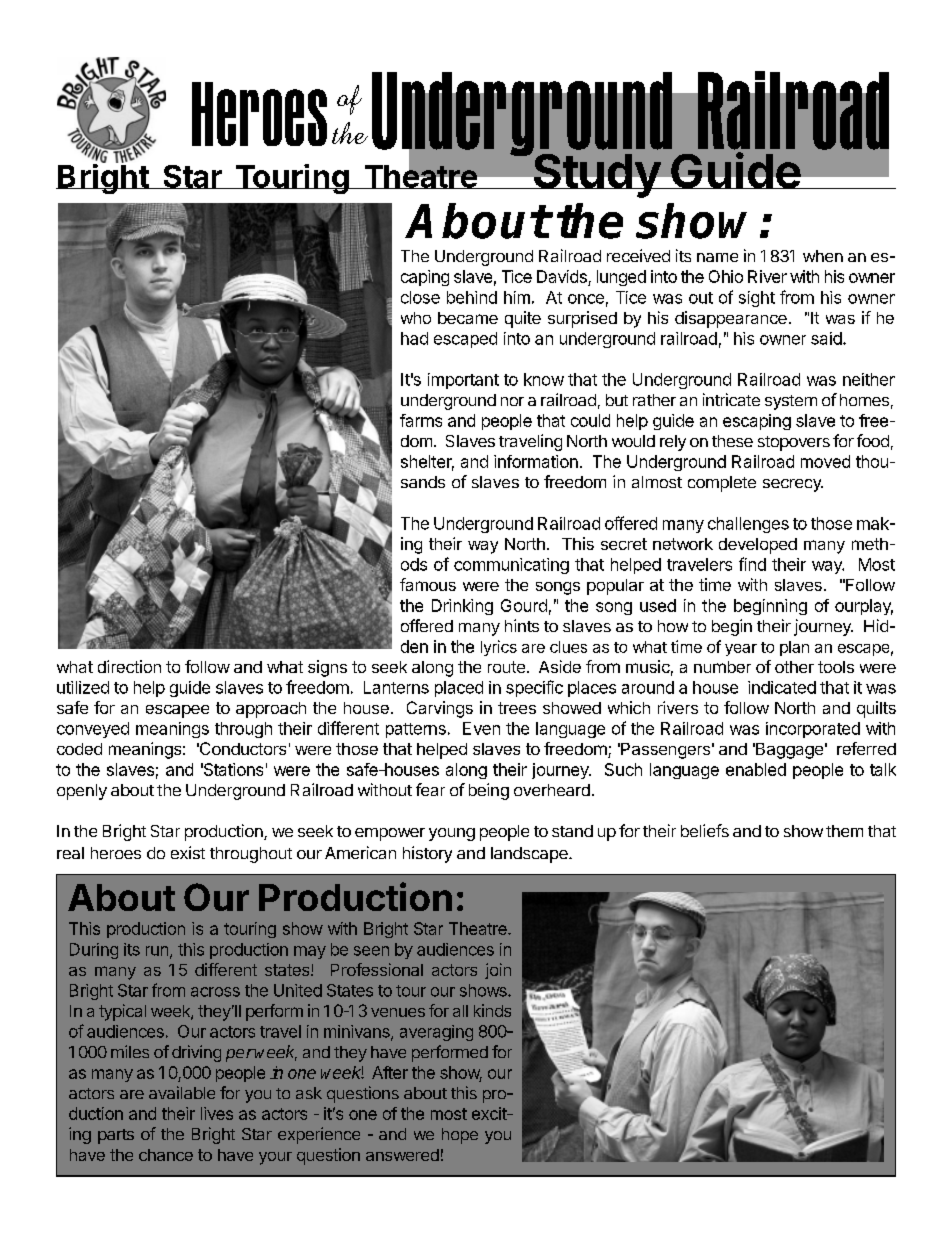  Describe the element at coordinates (511, 566) in the screenshot. I see `communicating` at that location.
